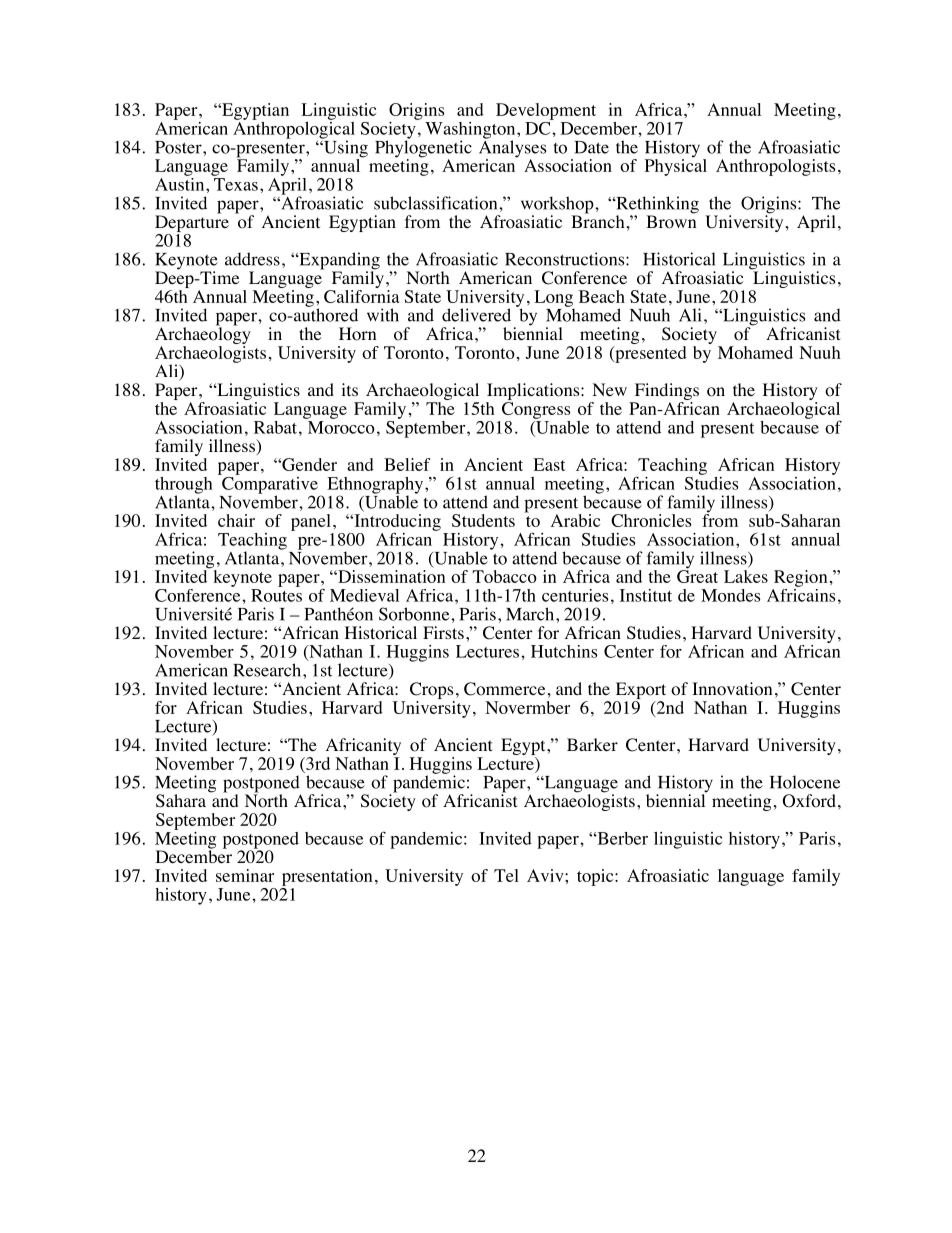 The width and height of the image is (952, 1233). What do you see at coordinates (471, 131) in the image?
I see `Washington` at bounding box center [471, 131].
